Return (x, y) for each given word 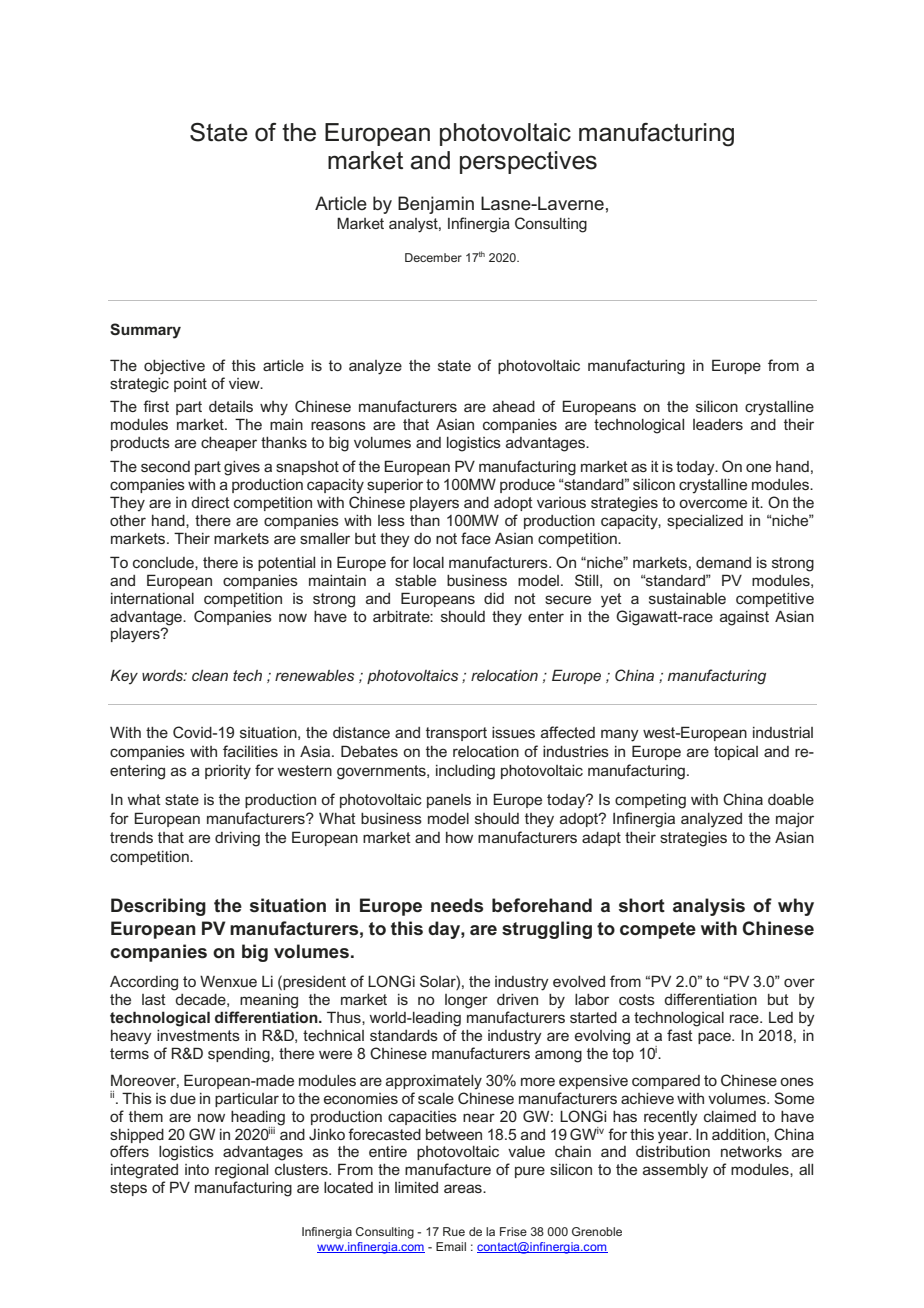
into (197, 1169)
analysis (709, 907)
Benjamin (436, 205)
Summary (145, 331)
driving (237, 839)
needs (457, 905)
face (476, 538)
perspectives (528, 162)
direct (210, 502)
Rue (454, 1231)
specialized (705, 522)
